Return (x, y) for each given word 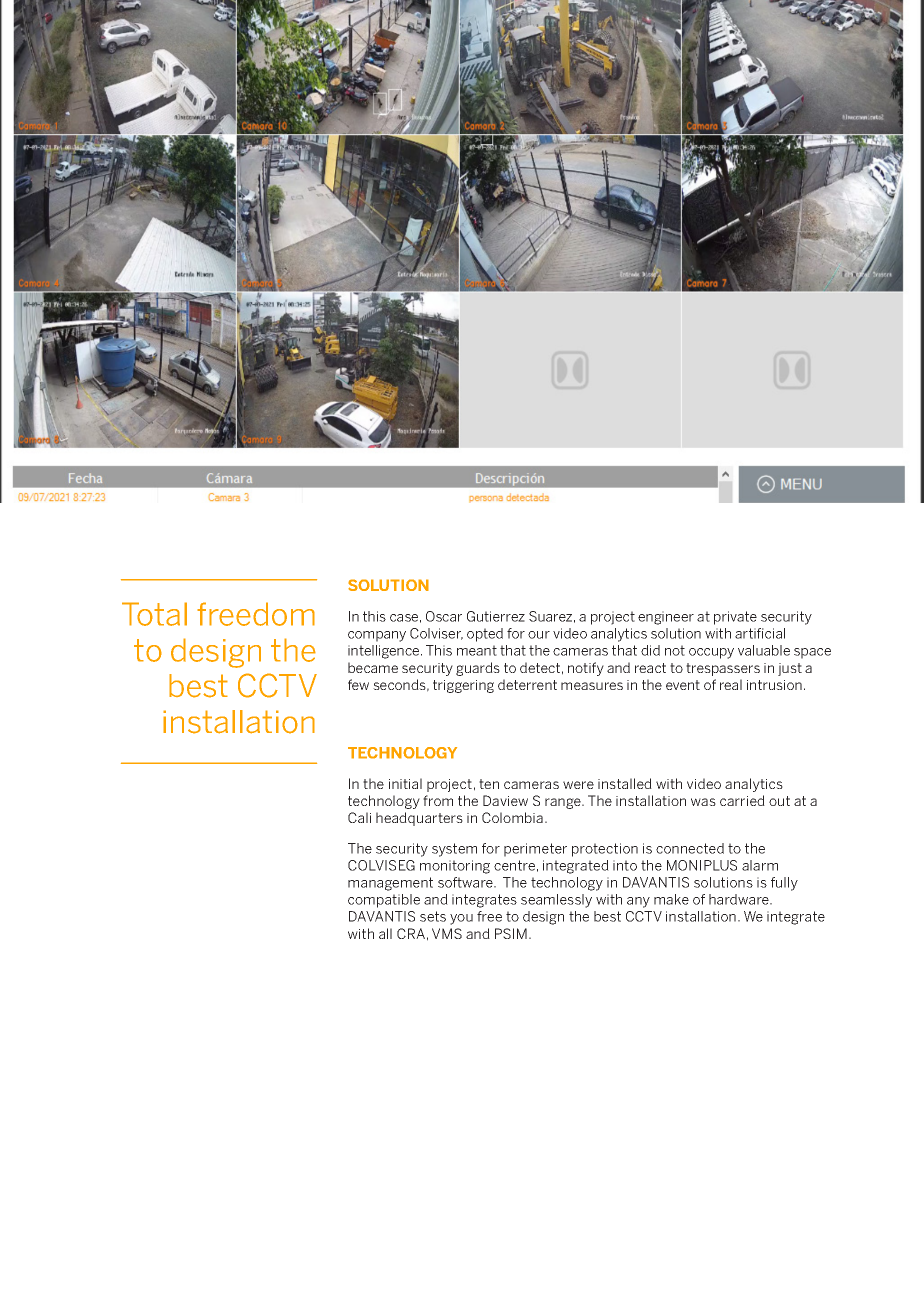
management (390, 884)
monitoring (455, 867)
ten (489, 784)
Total (154, 614)
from (438, 800)
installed (625, 783)
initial (405, 783)
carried (742, 800)
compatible (384, 901)
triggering (463, 686)
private (735, 618)
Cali (359, 817)
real (731, 684)
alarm (760, 865)
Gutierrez (496, 616)
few (358, 684)
